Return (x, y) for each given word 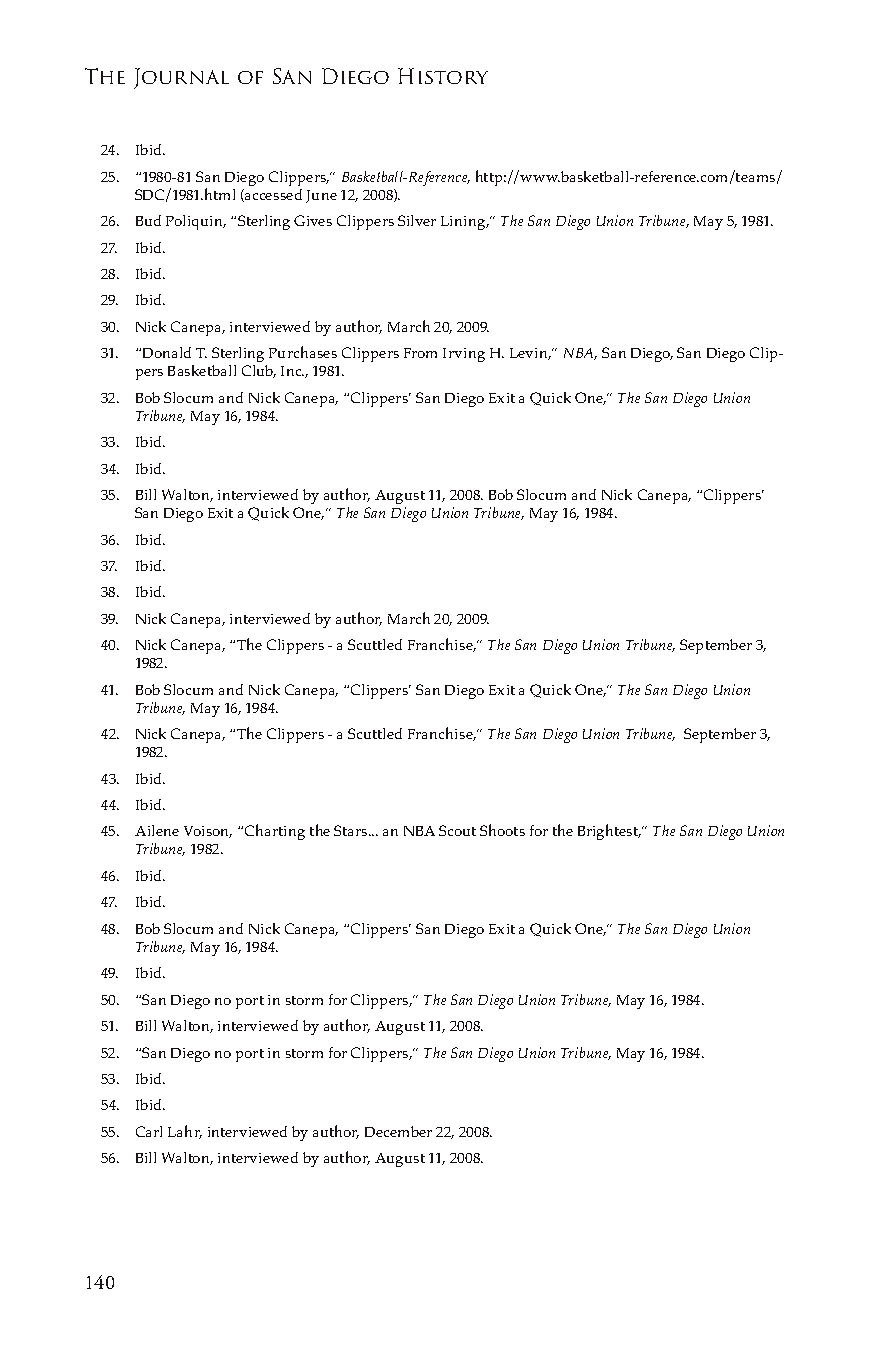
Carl (149, 1131)
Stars (352, 830)
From (420, 353)
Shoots (502, 830)
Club (259, 371)
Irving (464, 355)
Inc (292, 371)
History (443, 76)
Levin (530, 354)
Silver (417, 220)
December (398, 1131)
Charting (275, 832)
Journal (181, 78)
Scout (457, 830)
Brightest (609, 832)
